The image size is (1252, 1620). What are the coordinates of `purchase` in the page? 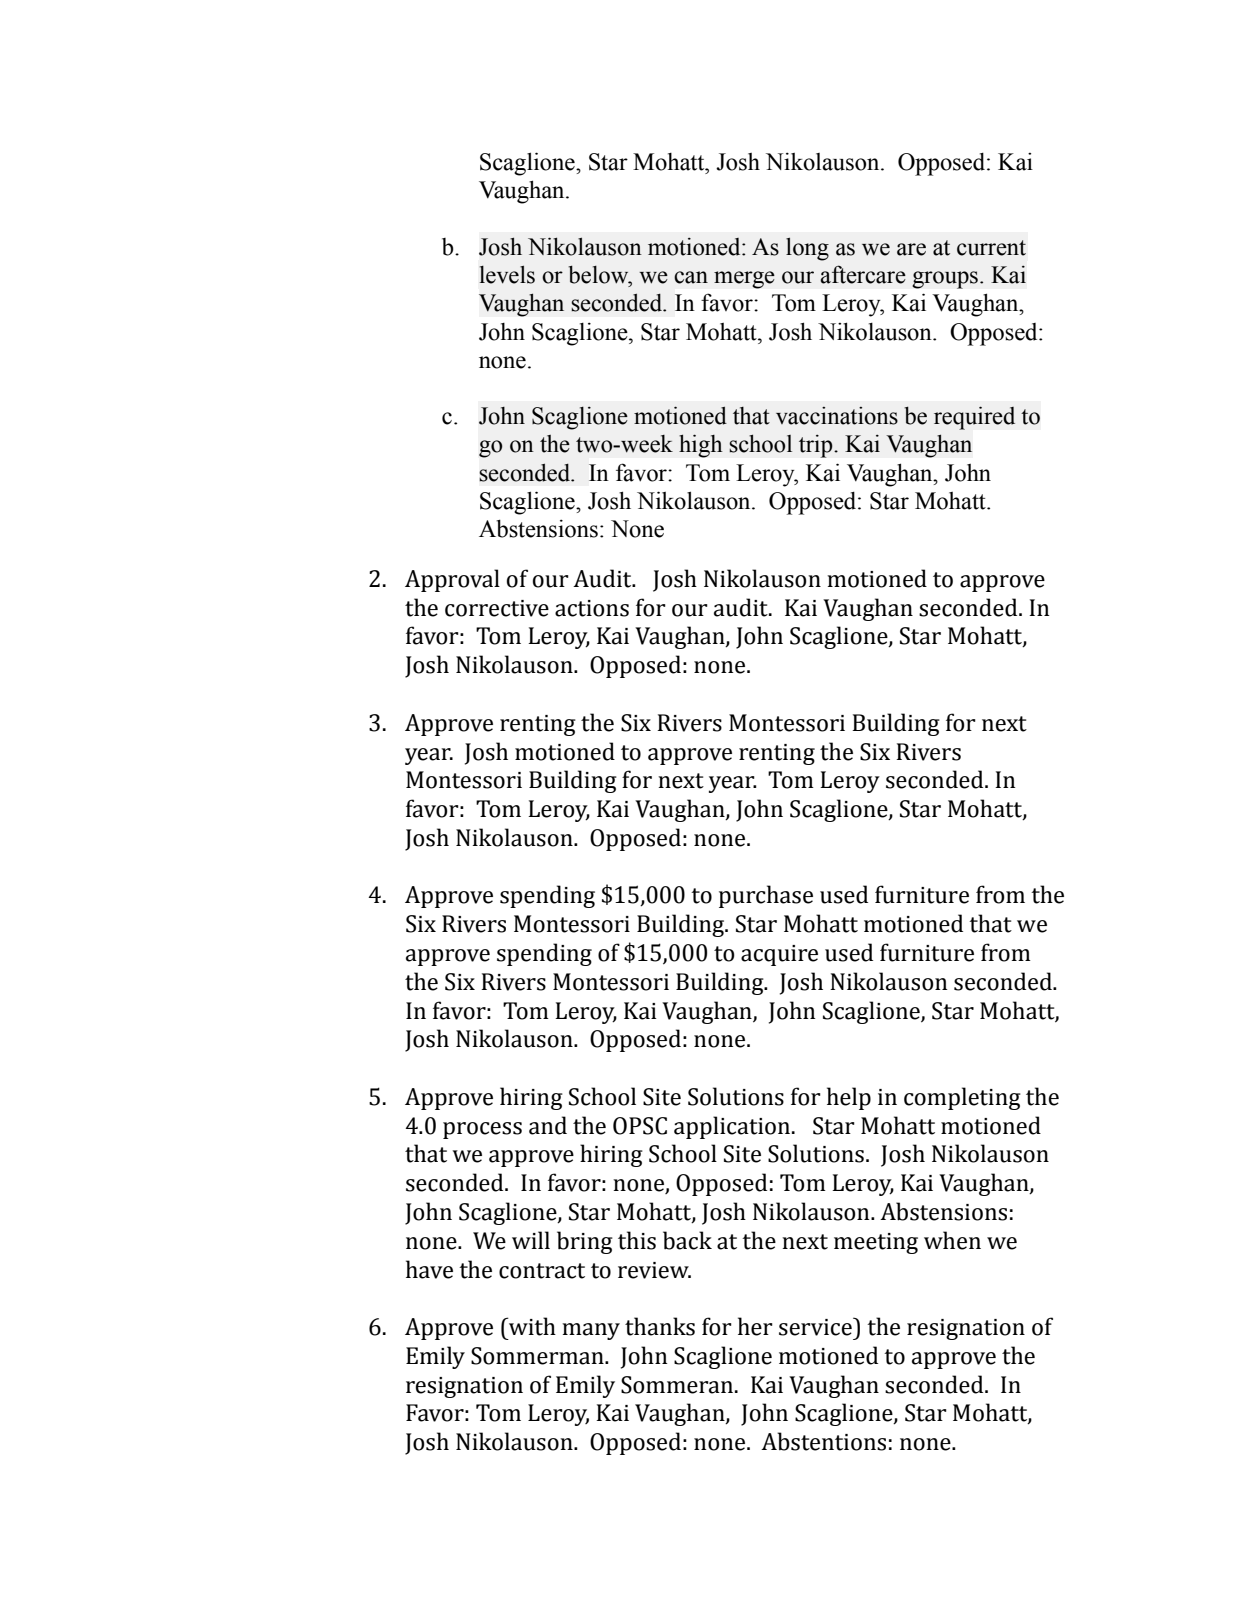 It's located at (766, 896).
